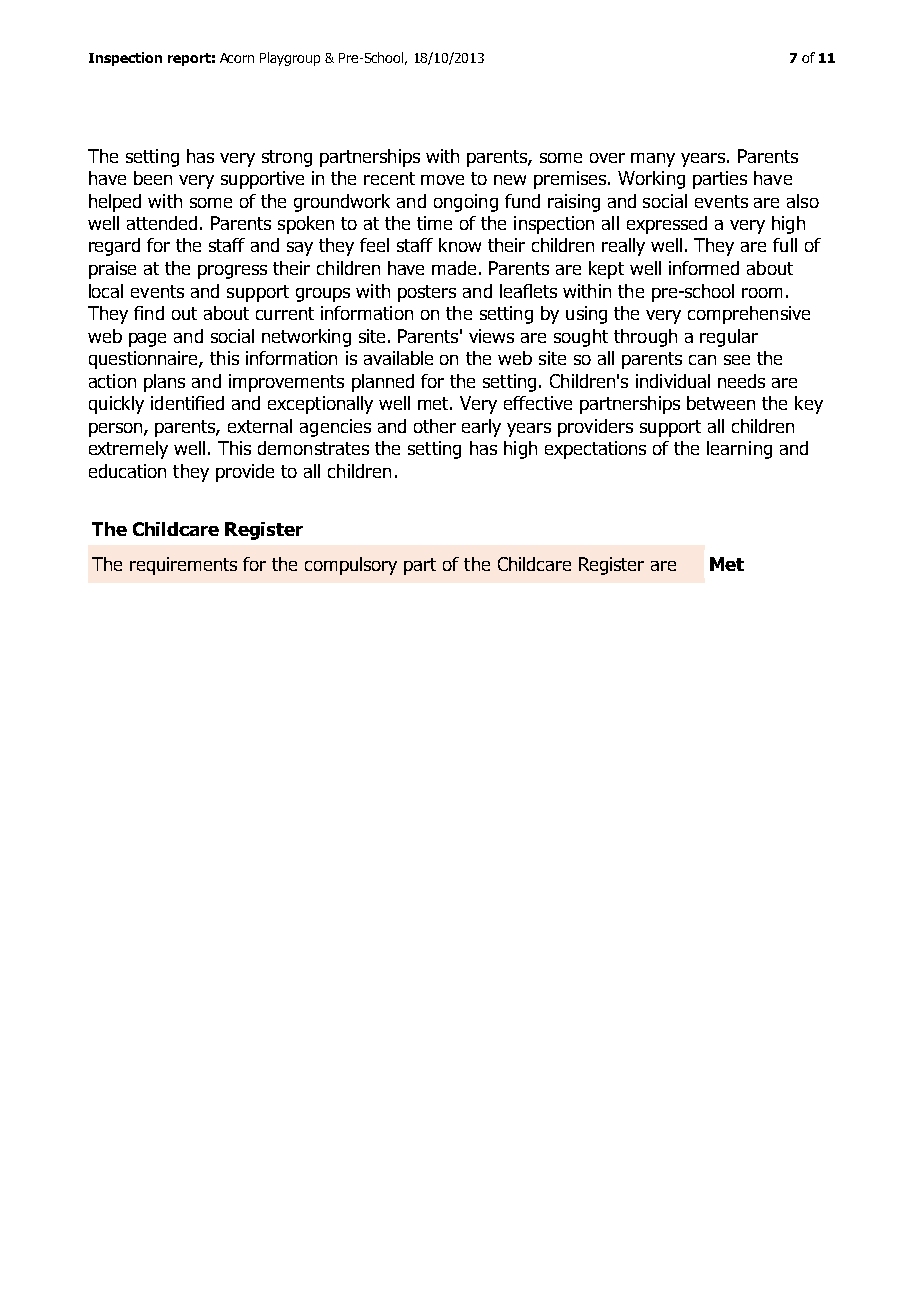  I want to click on requirements, so click(183, 566).
